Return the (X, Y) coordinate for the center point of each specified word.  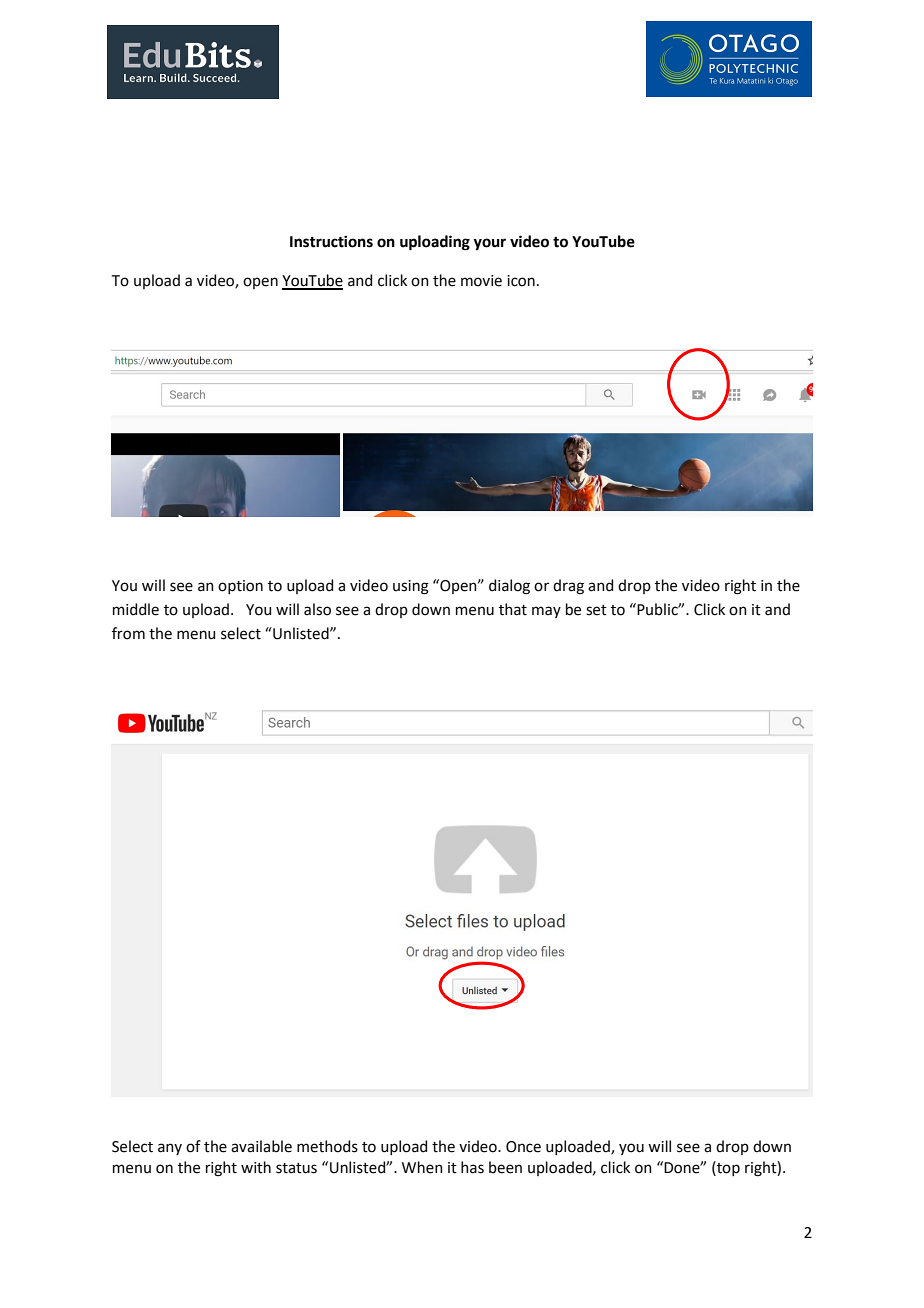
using (411, 587)
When (422, 1167)
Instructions (331, 241)
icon (521, 281)
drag (568, 587)
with (256, 1167)
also (317, 609)
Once (523, 1147)
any (170, 1149)
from (128, 633)
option (240, 587)
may (546, 612)
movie (481, 281)
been (505, 1167)
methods (327, 1146)
